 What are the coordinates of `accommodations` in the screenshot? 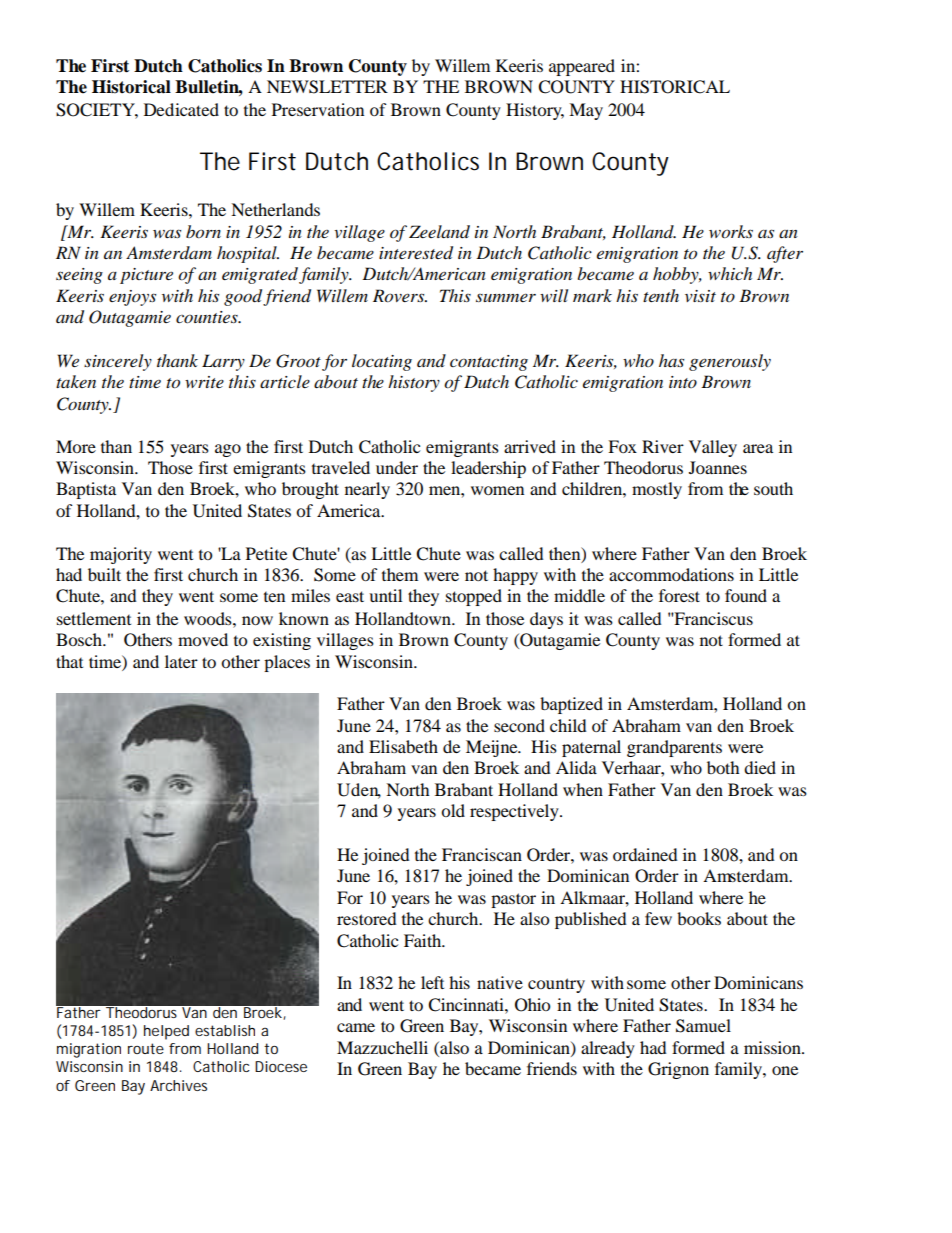 It's located at (671, 574).
